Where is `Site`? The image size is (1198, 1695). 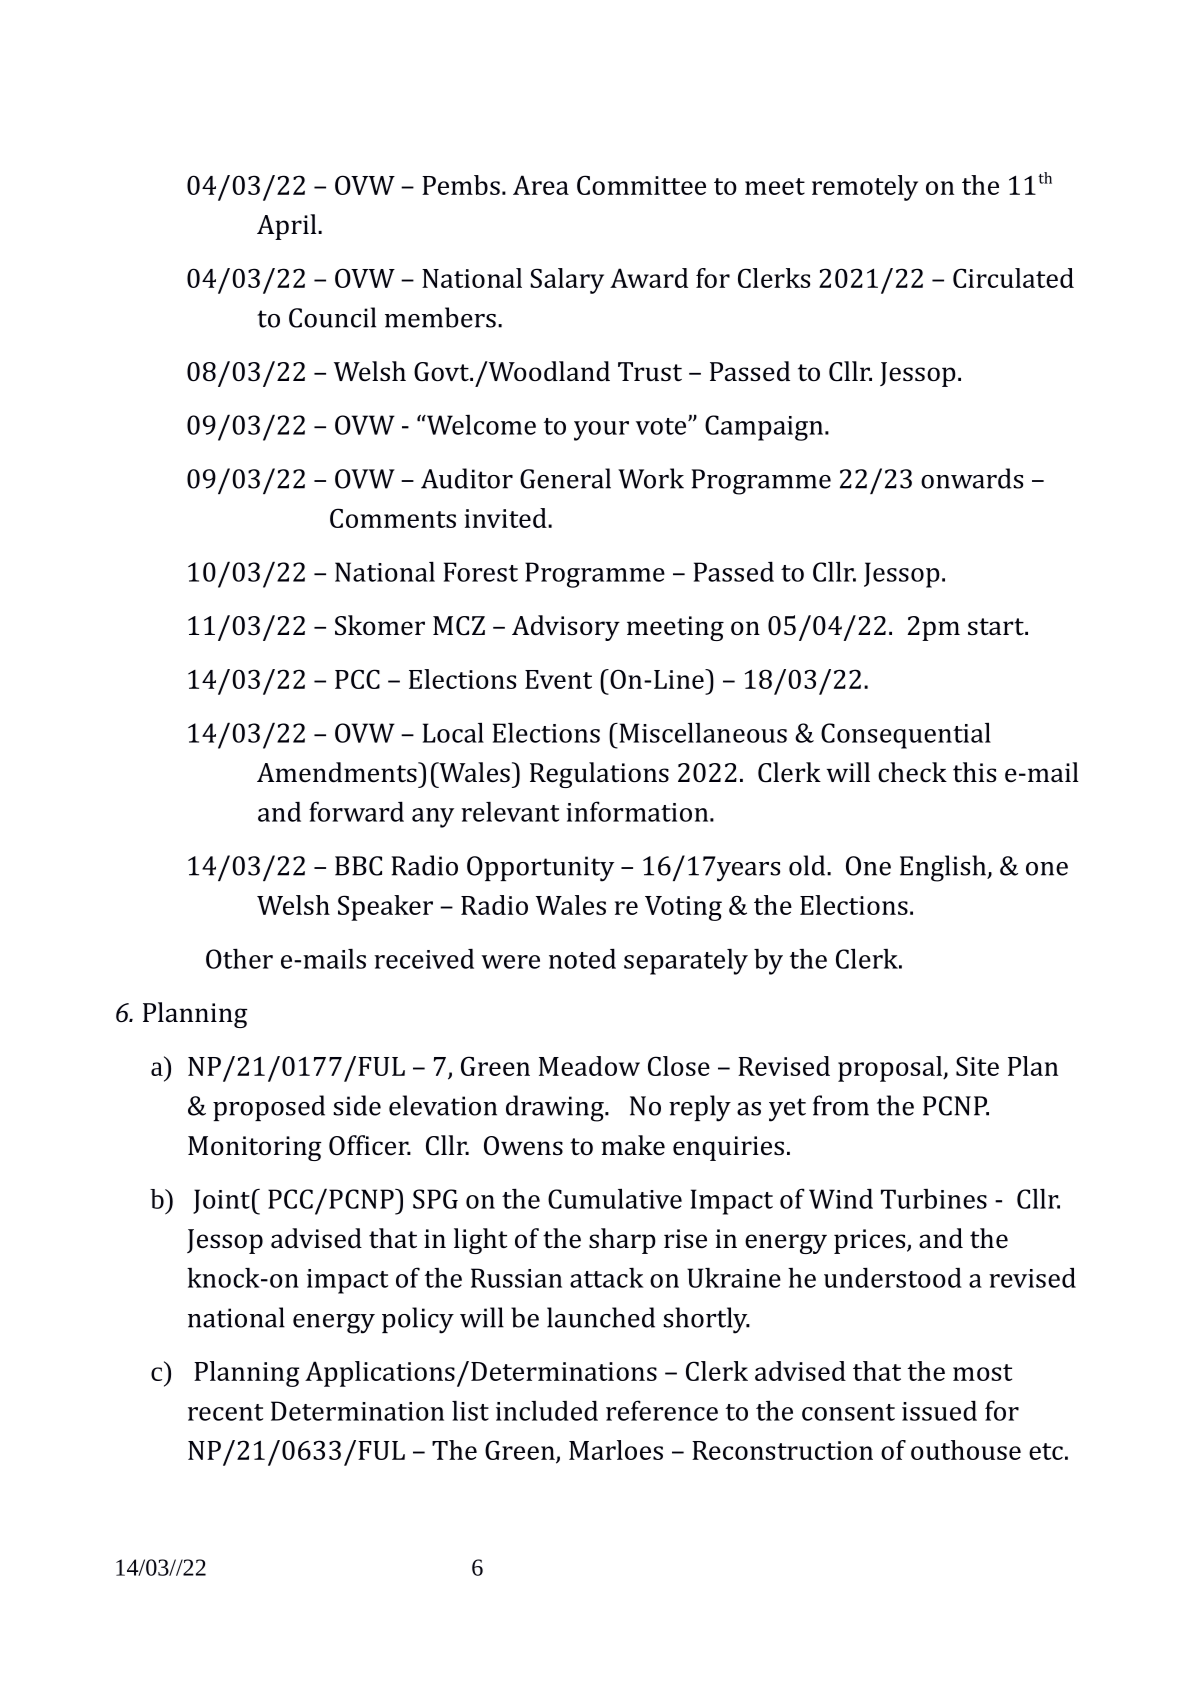
Site is located at coordinates (977, 1066).
